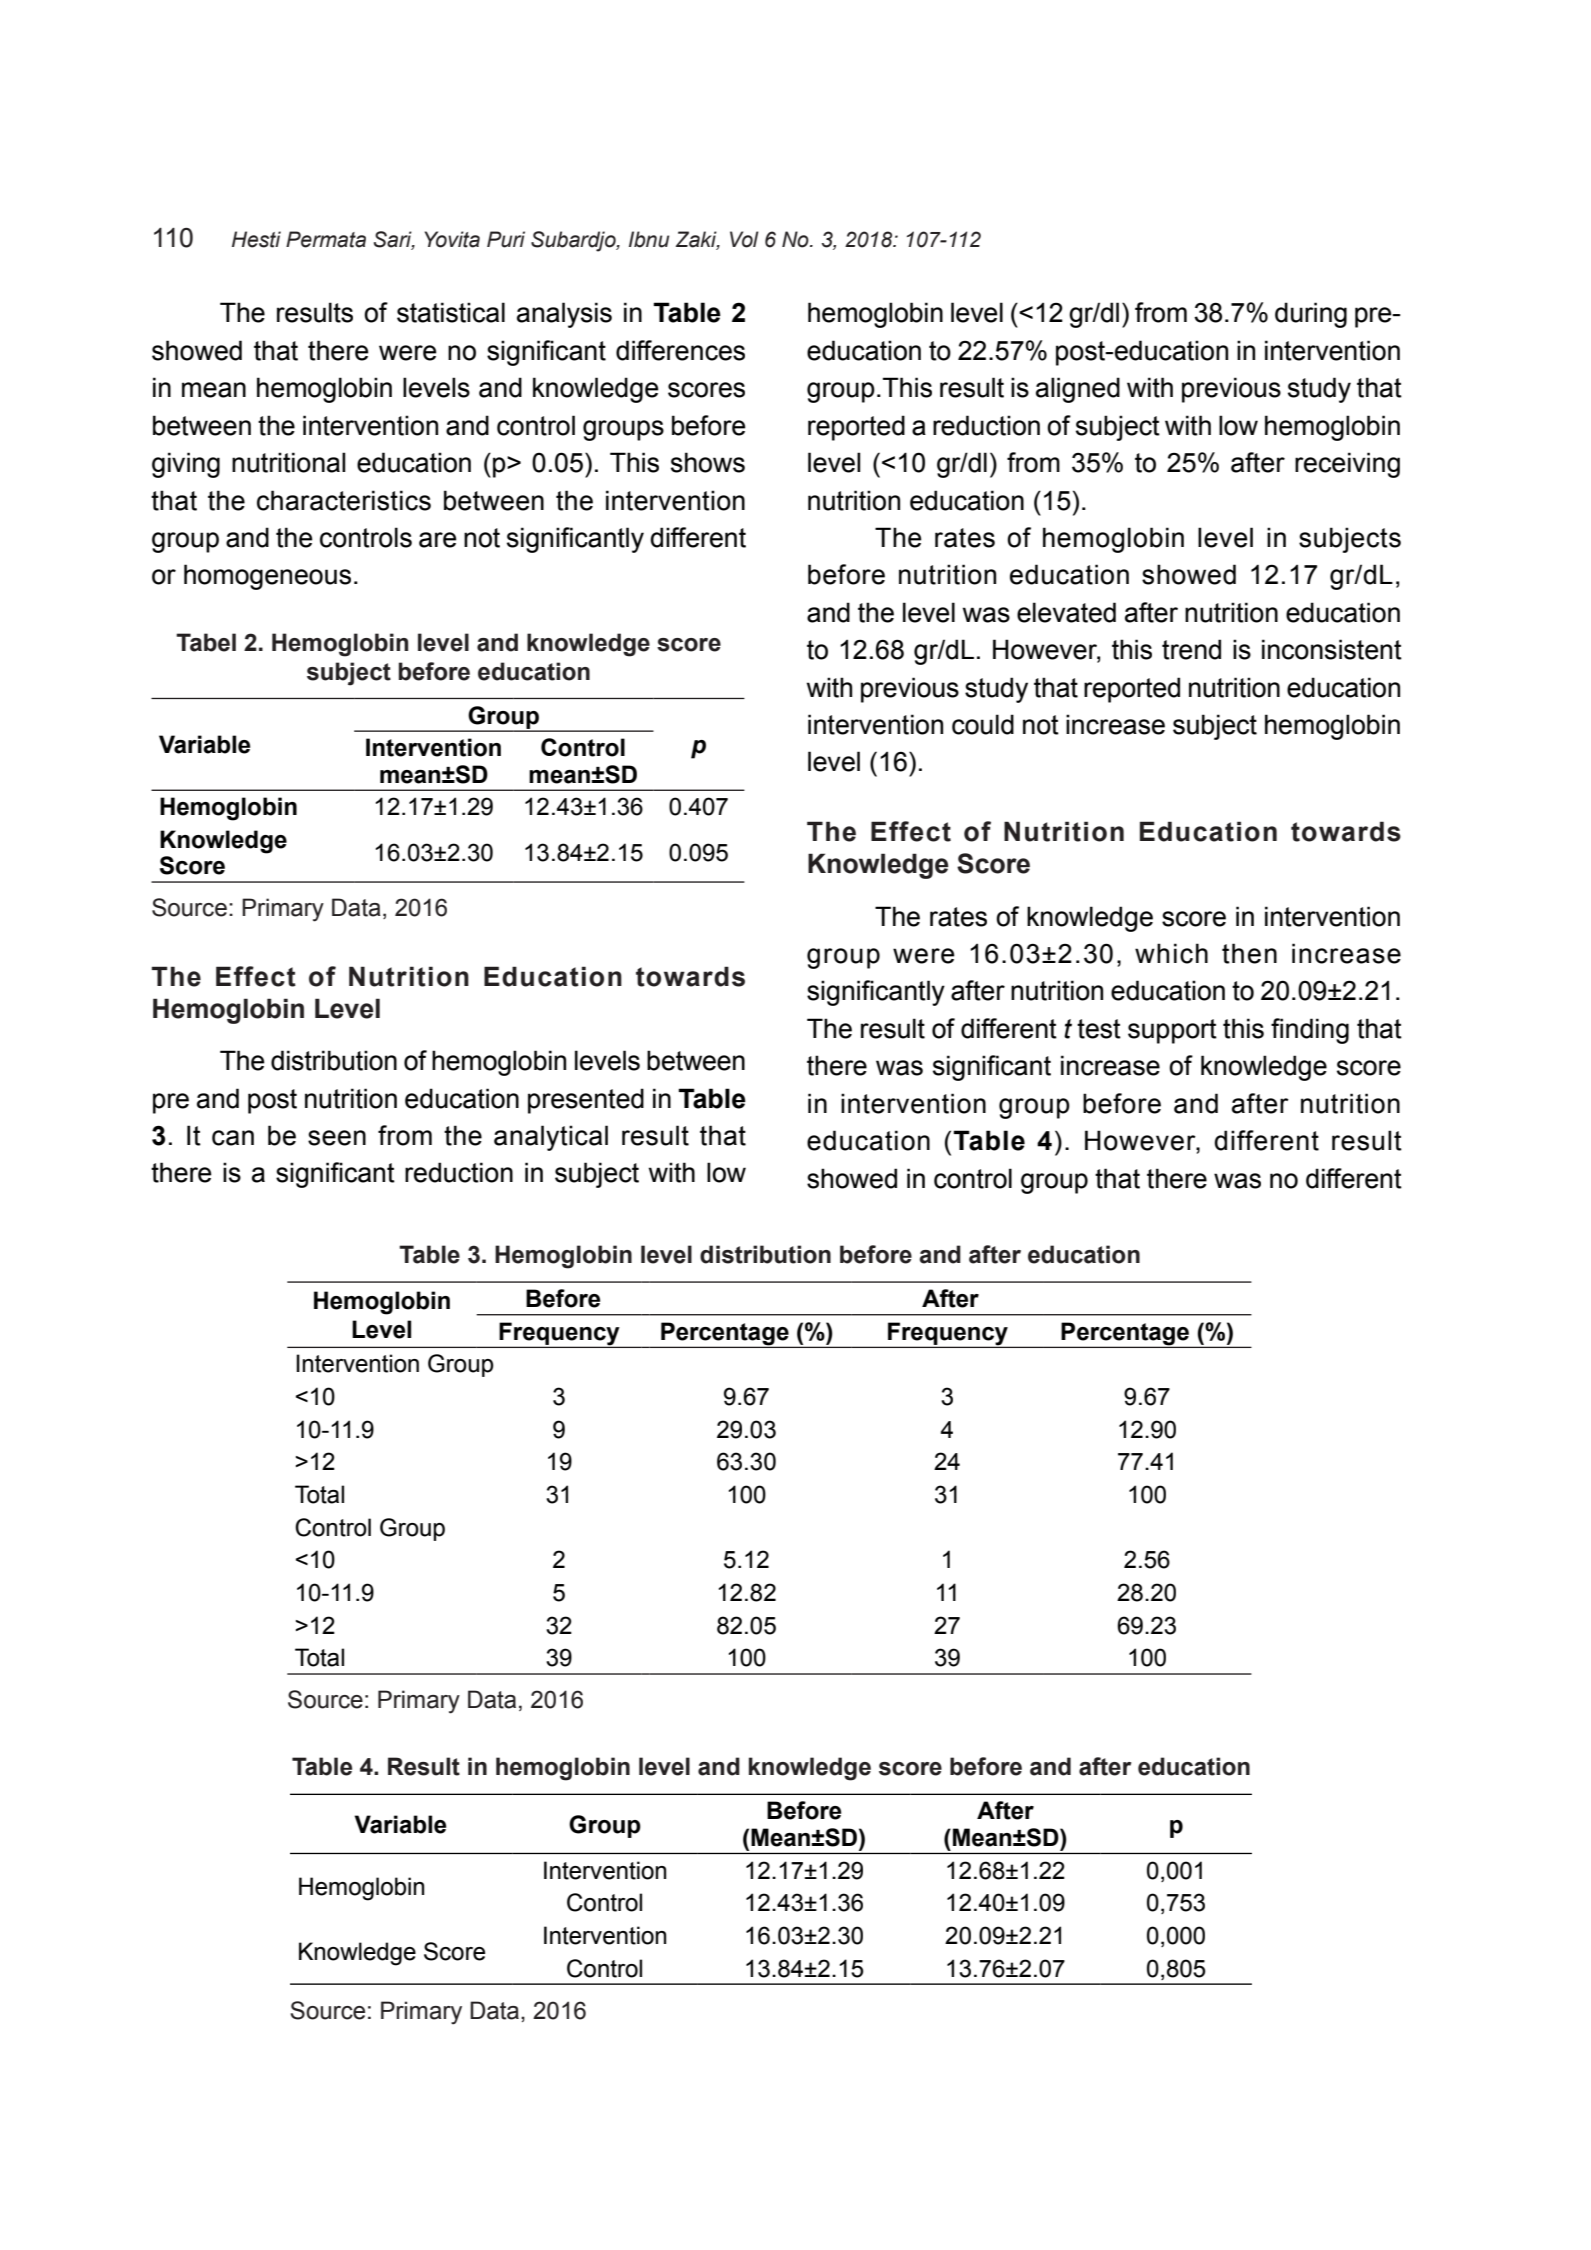 The height and width of the screenshot is (2250, 1591). I want to click on trend, so click(1191, 649).
